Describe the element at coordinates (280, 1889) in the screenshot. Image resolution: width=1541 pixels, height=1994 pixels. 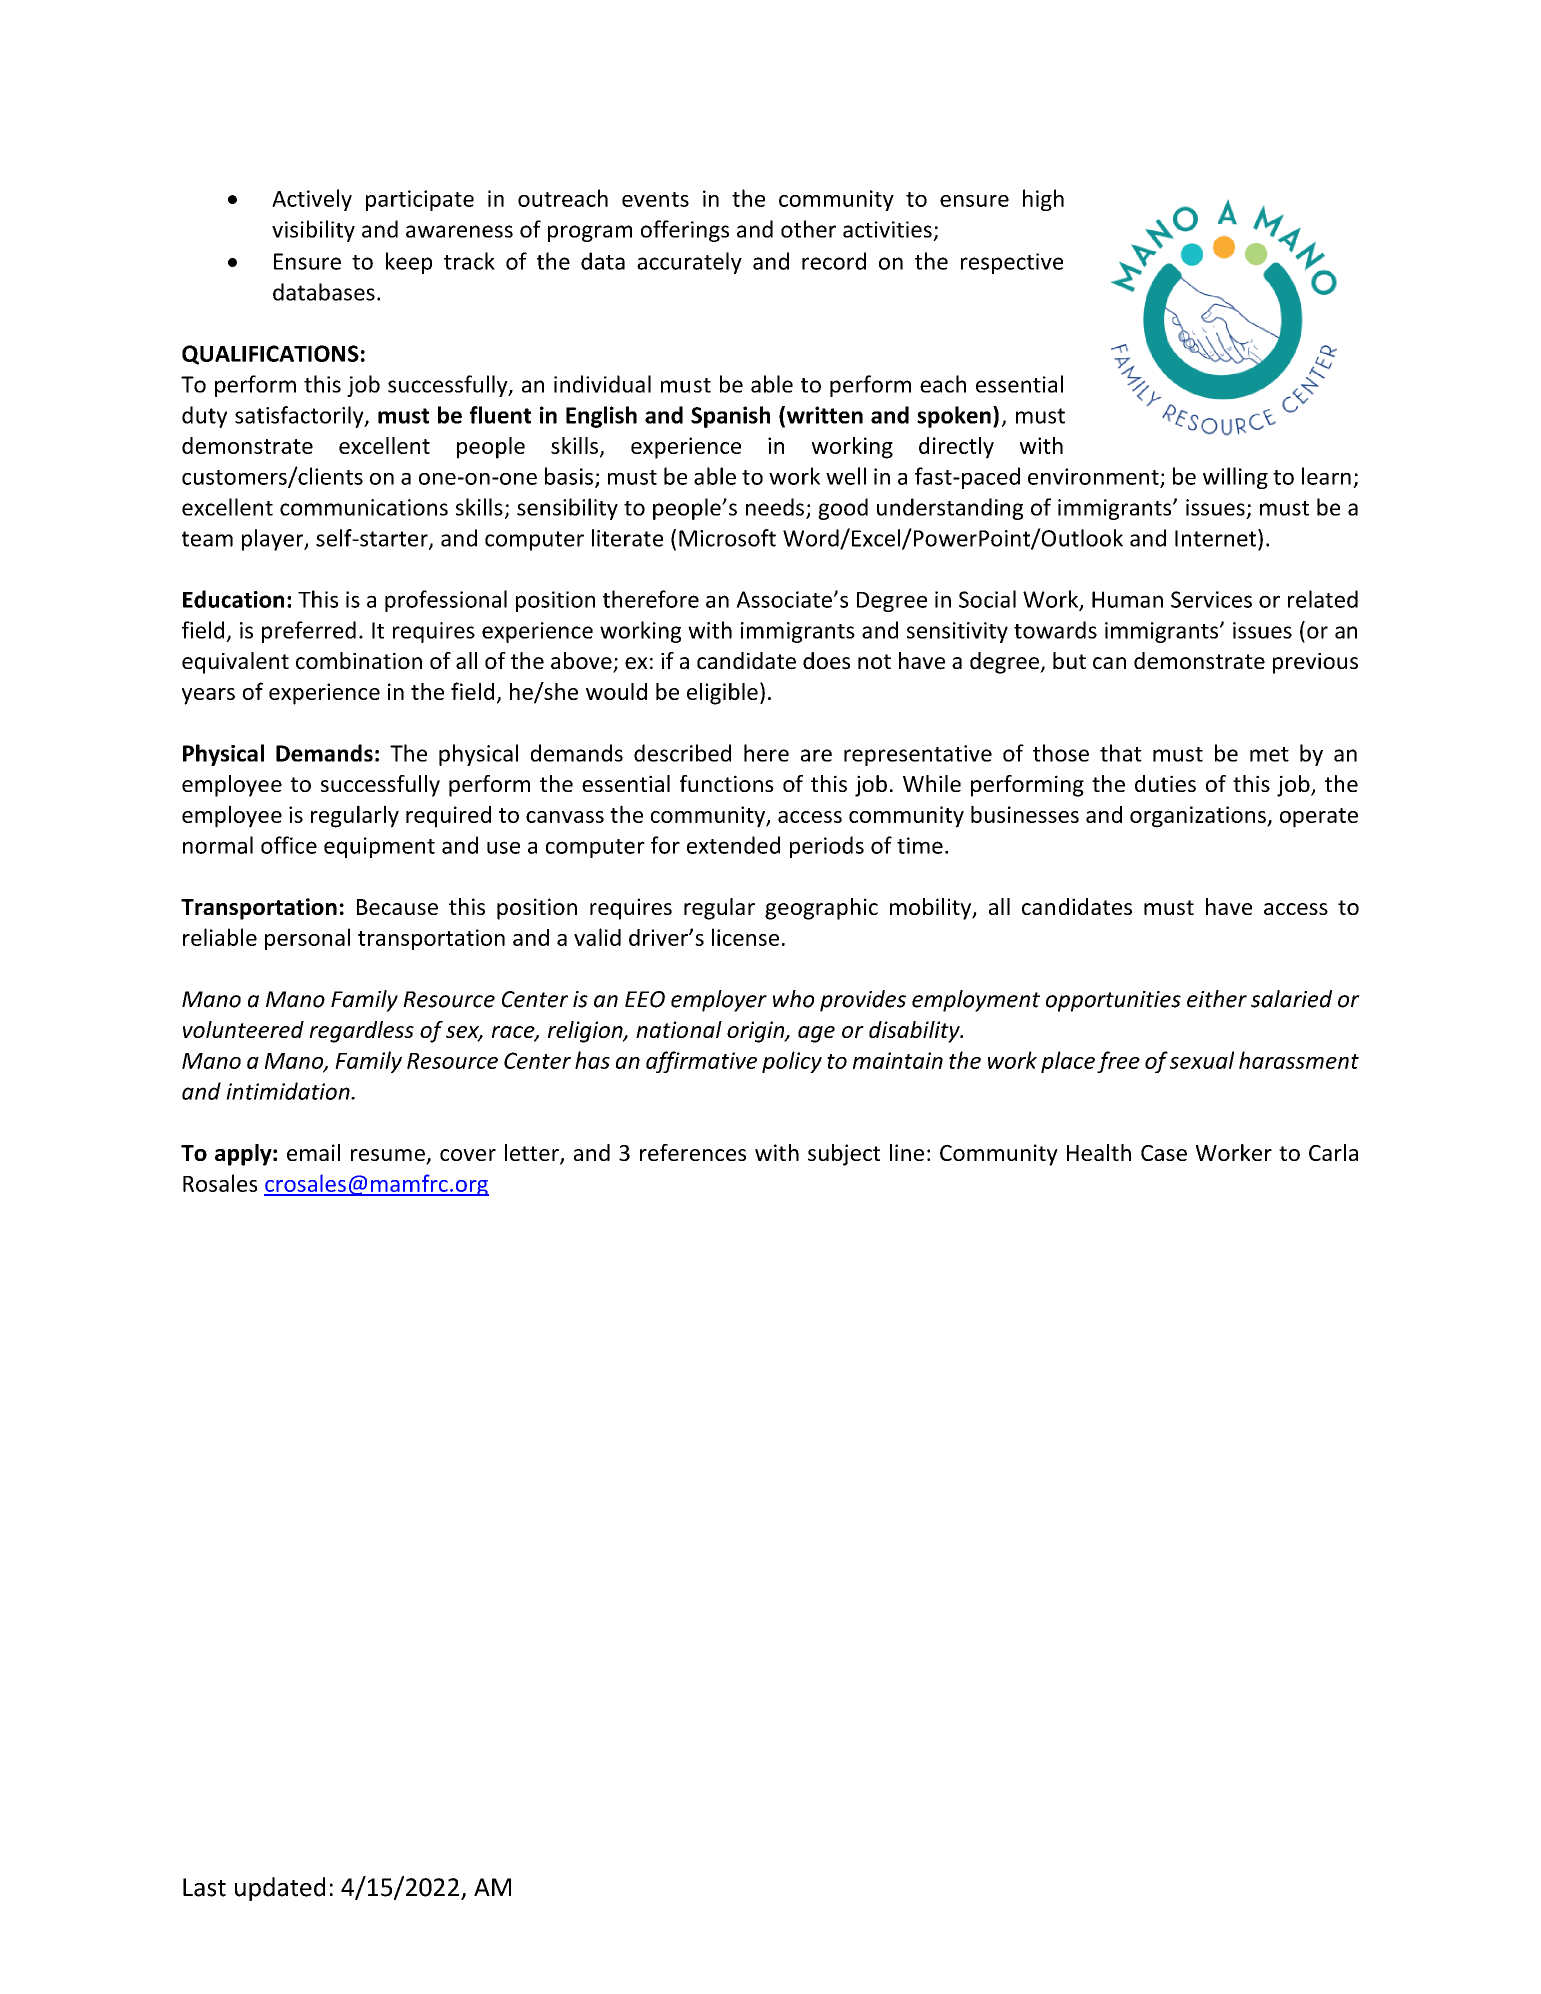
I see `updated` at that location.
